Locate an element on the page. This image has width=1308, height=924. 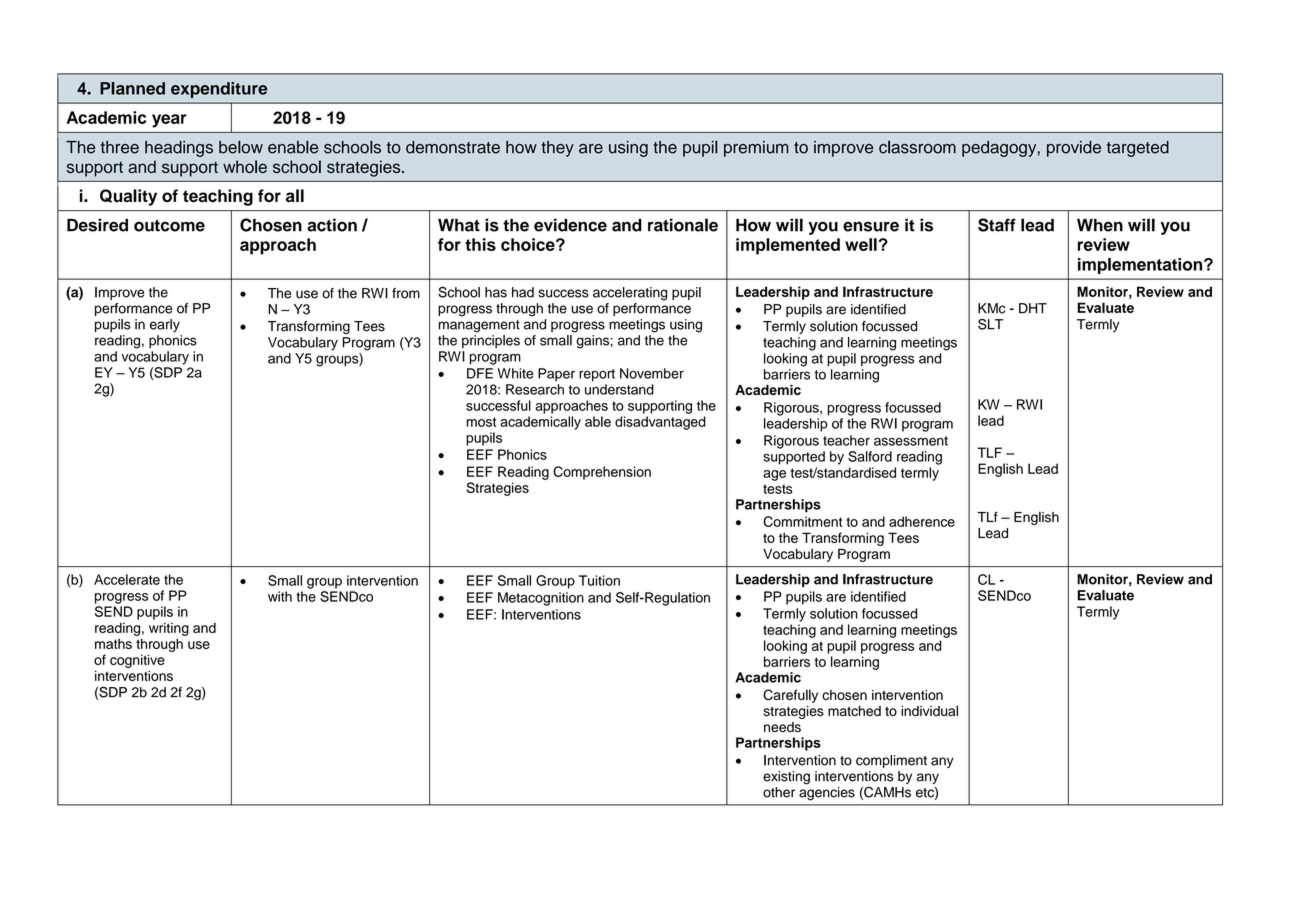
provide is located at coordinates (1074, 149).
